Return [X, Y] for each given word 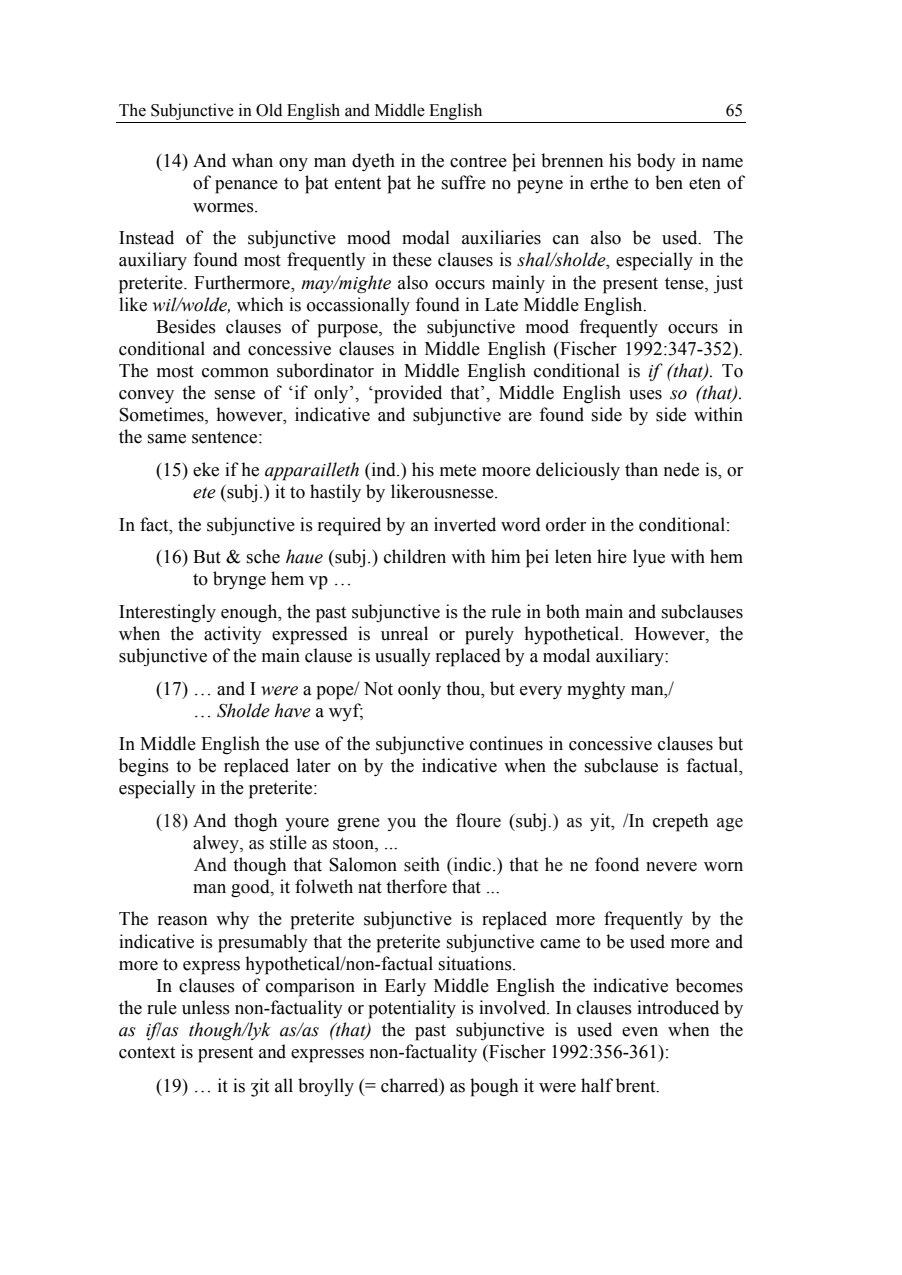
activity [233, 635]
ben [669, 182]
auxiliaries [501, 237]
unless [206, 1007]
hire [612, 556]
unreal [404, 633]
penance [246, 187]
